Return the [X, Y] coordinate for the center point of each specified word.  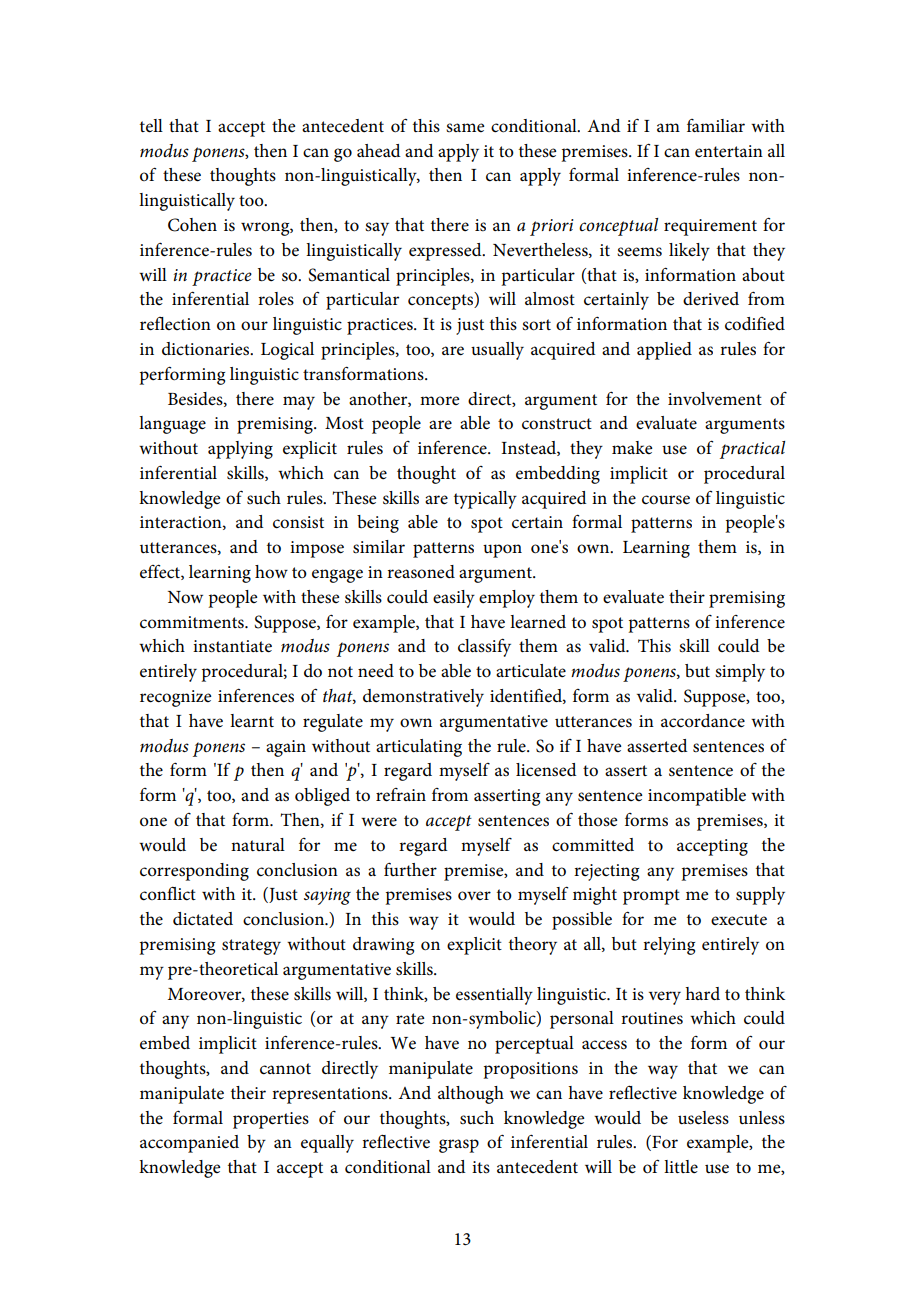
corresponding [194, 872]
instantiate [232, 646]
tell [151, 126]
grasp [459, 1146]
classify [484, 647]
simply [740, 673]
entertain [729, 151]
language [172, 425]
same [465, 127]
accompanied [189, 1144]
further [410, 869]
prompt [651, 897]
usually [497, 351]
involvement [715, 399]
